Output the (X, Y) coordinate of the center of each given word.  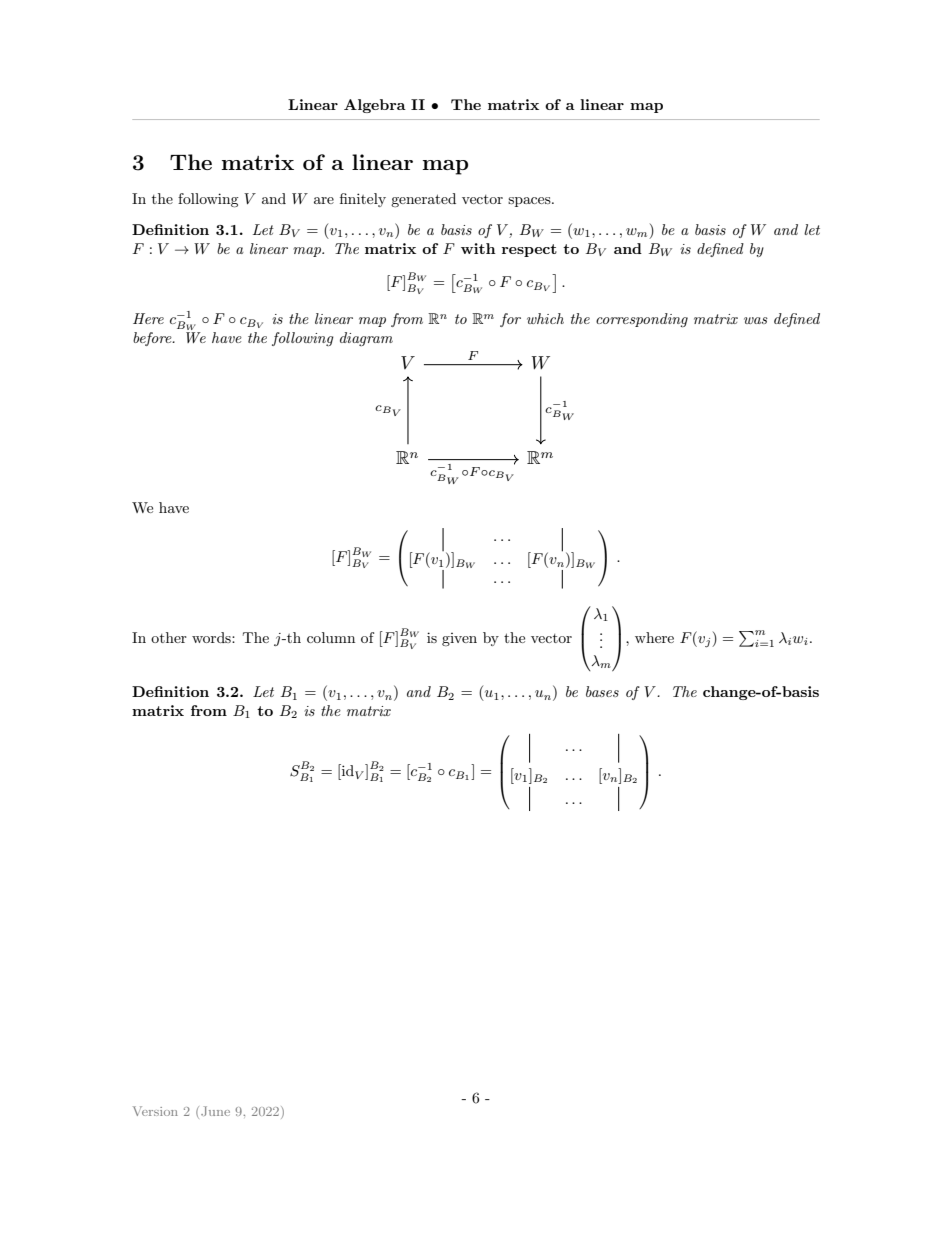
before (153, 339)
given (459, 639)
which (545, 318)
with (478, 248)
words (212, 637)
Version (155, 1111)
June (215, 1111)
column (331, 637)
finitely (363, 200)
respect (529, 250)
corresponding (642, 320)
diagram (366, 339)
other (169, 637)
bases (602, 691)
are (324, 200)
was (756, 320)
